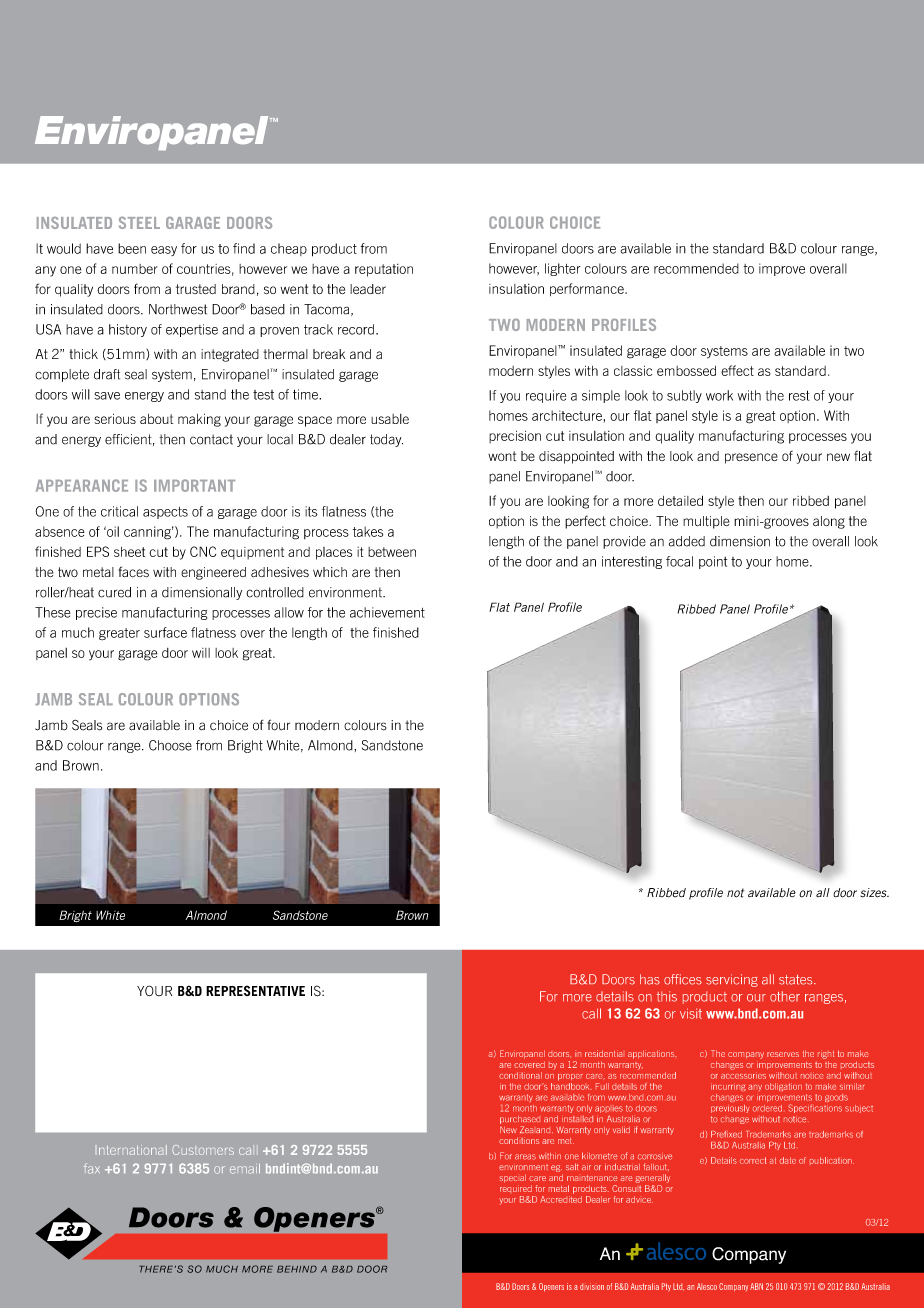  I want to click on reputation, so click(384, 270).
